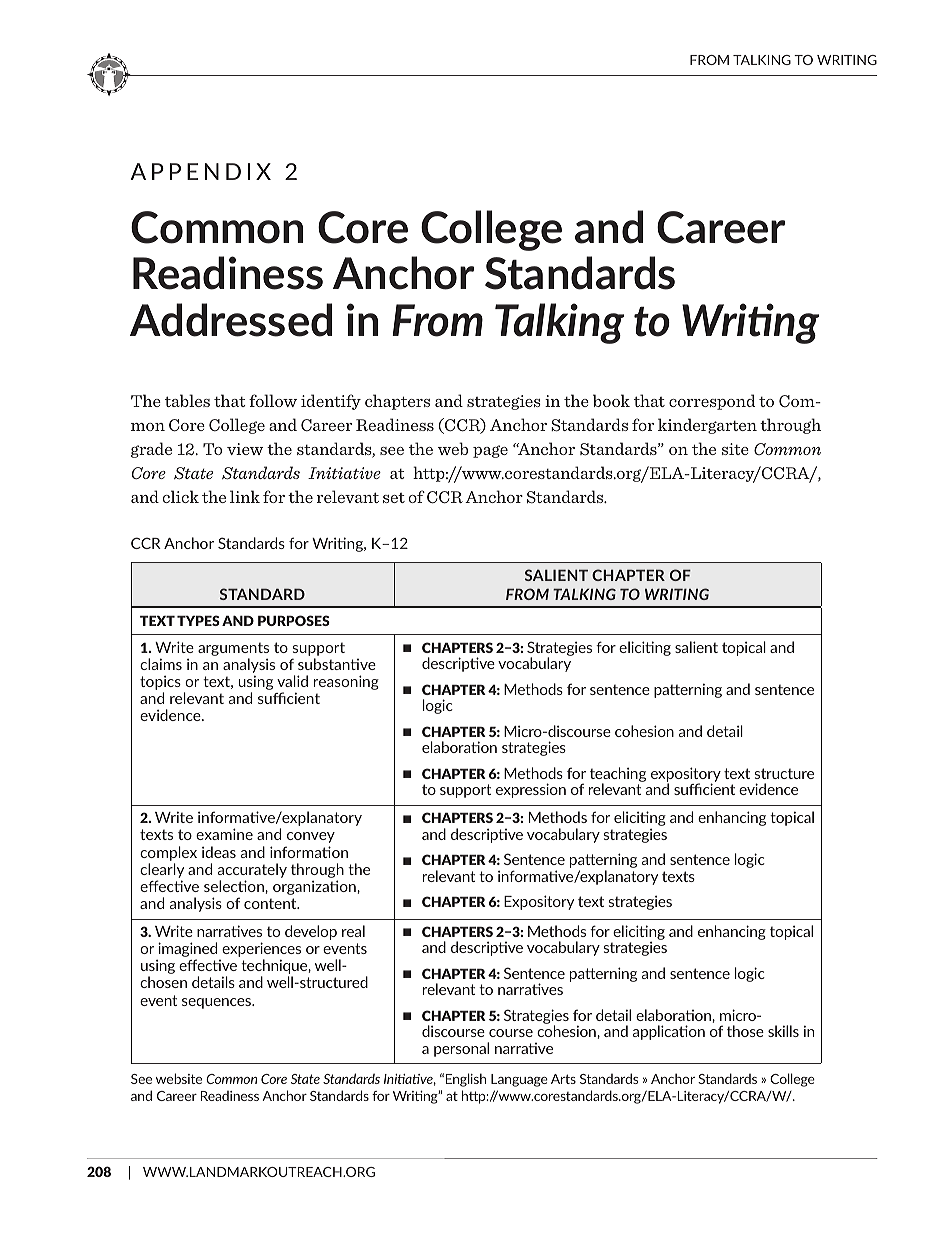 The image size is (952, 1233). What do you see at coordinates (231, 320) in the screenshot?
I see `Addressed` at bounding box center [231, 320].
